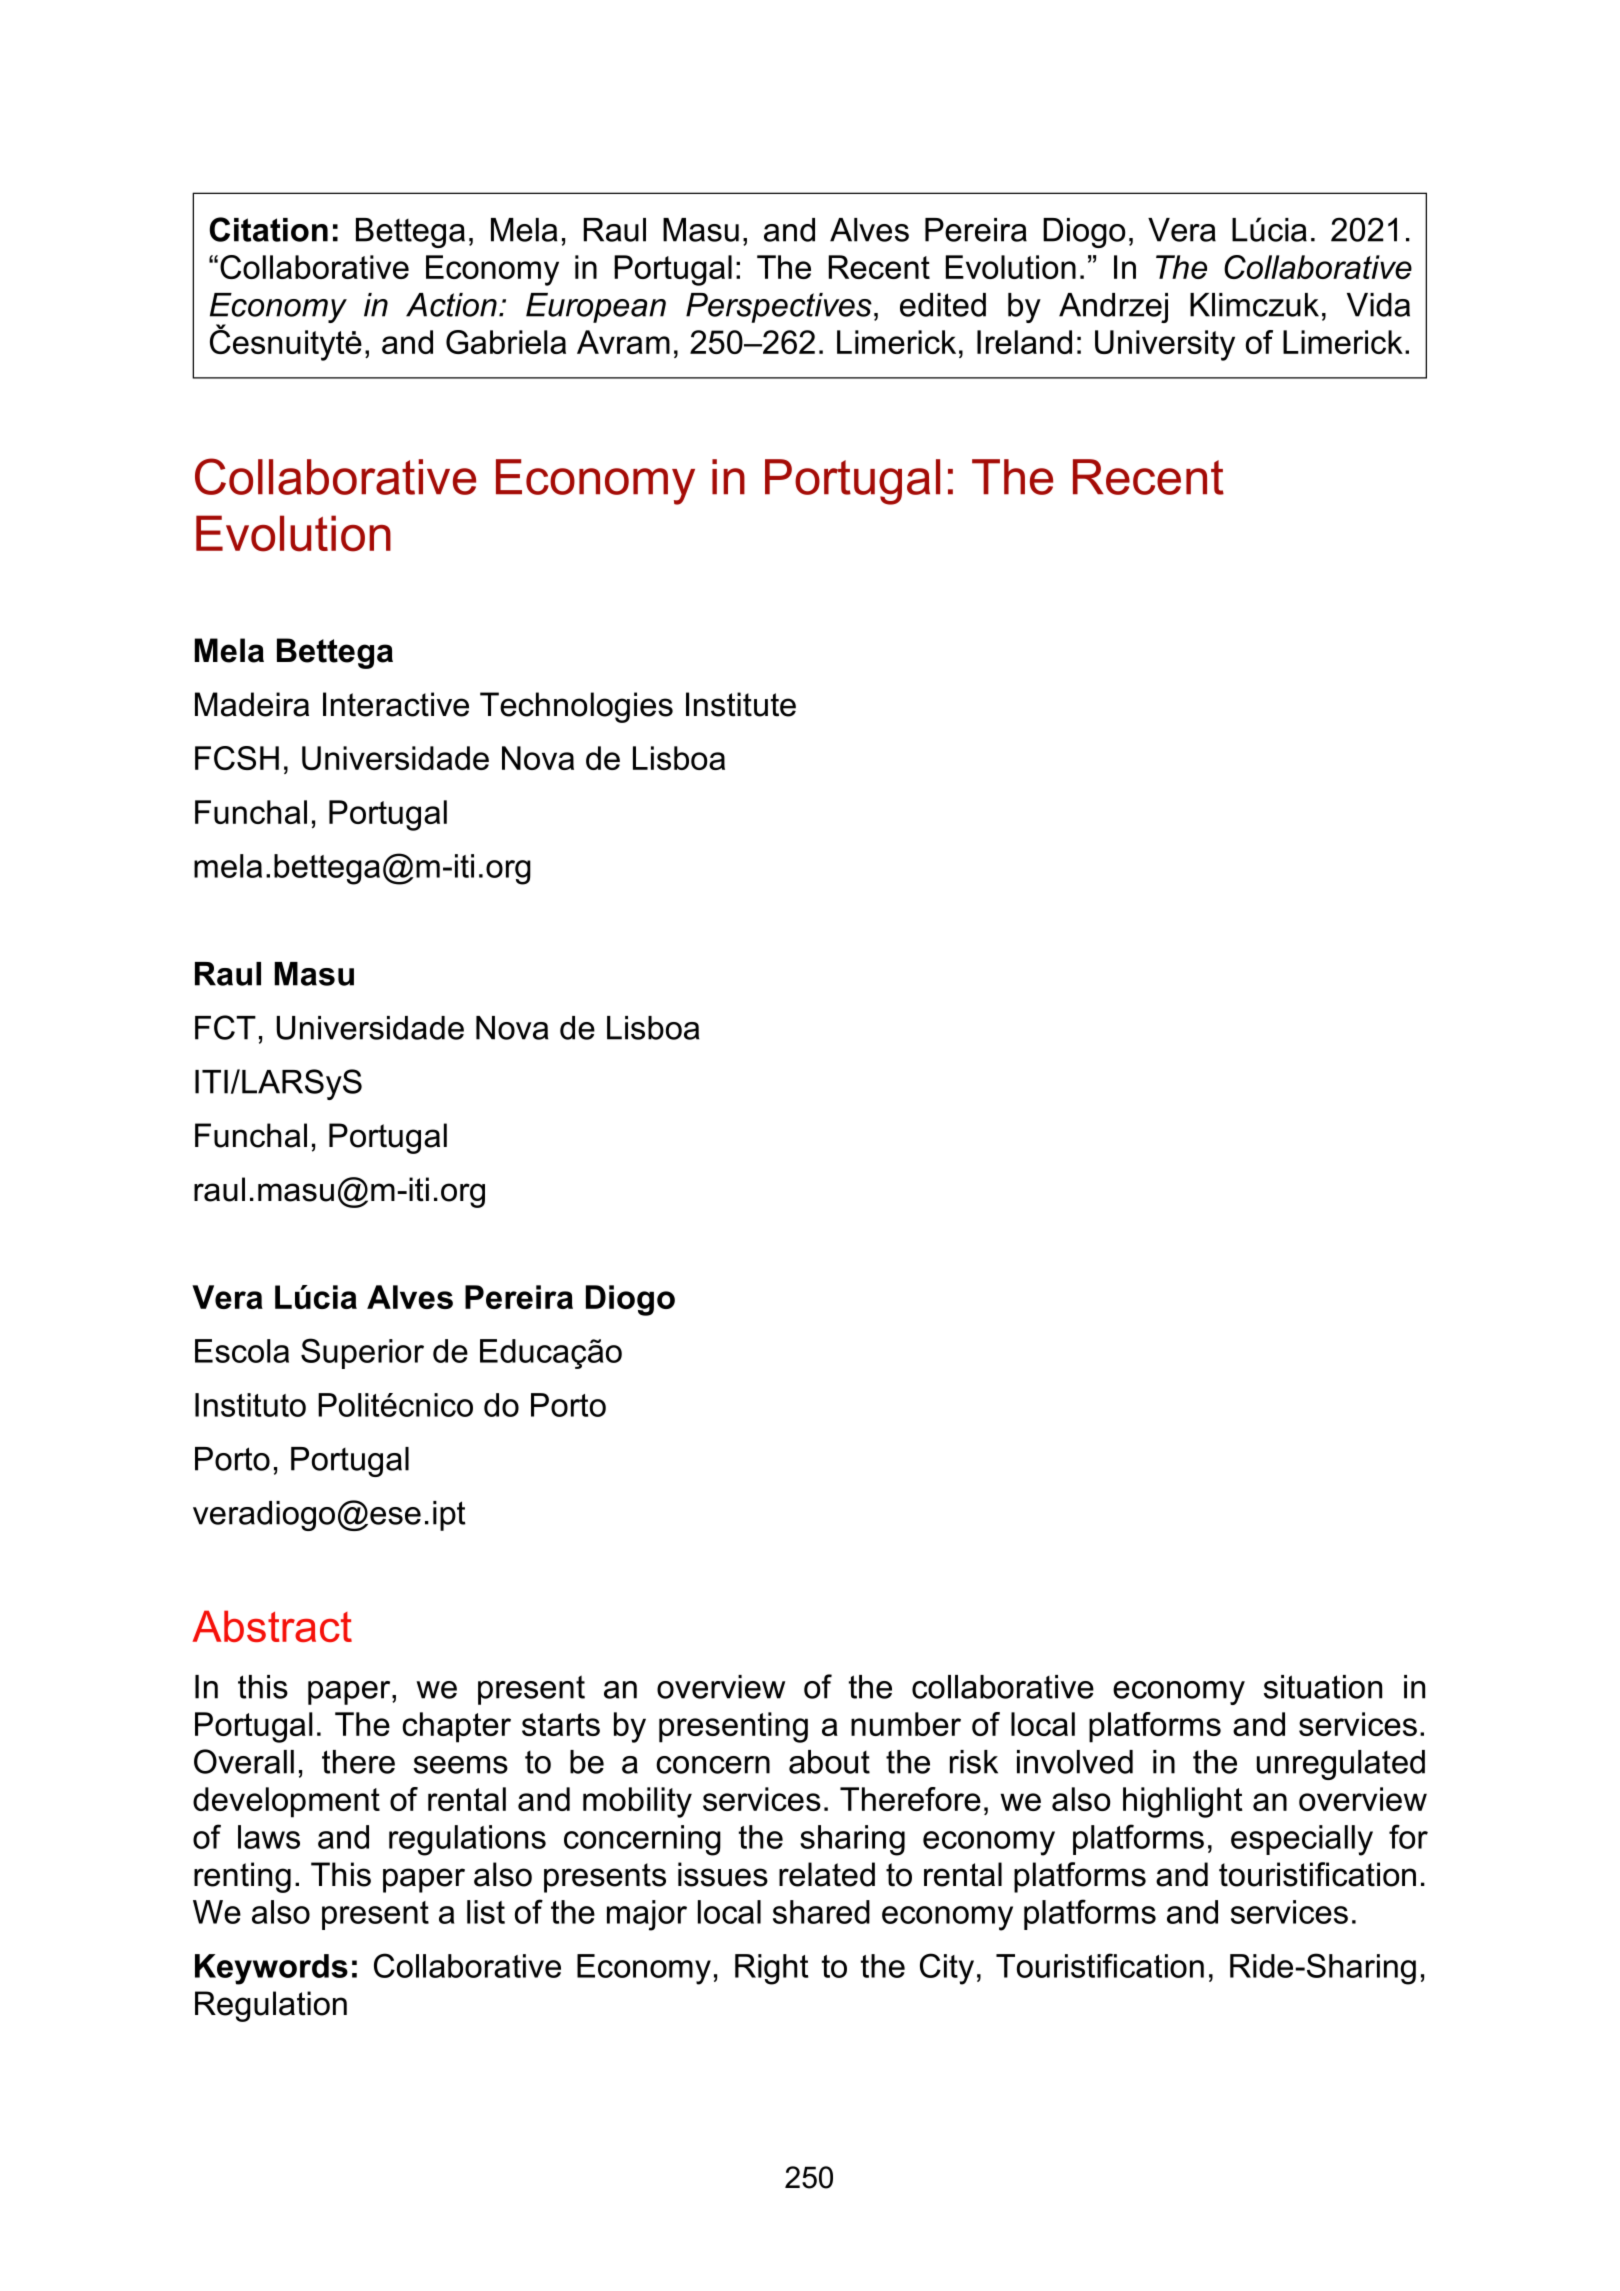 Image resolution: width=1620 pixels, height=2291 pixels. Describe the element at coordinates (779, 308) in the page. I see `Perspectives` at that location.
